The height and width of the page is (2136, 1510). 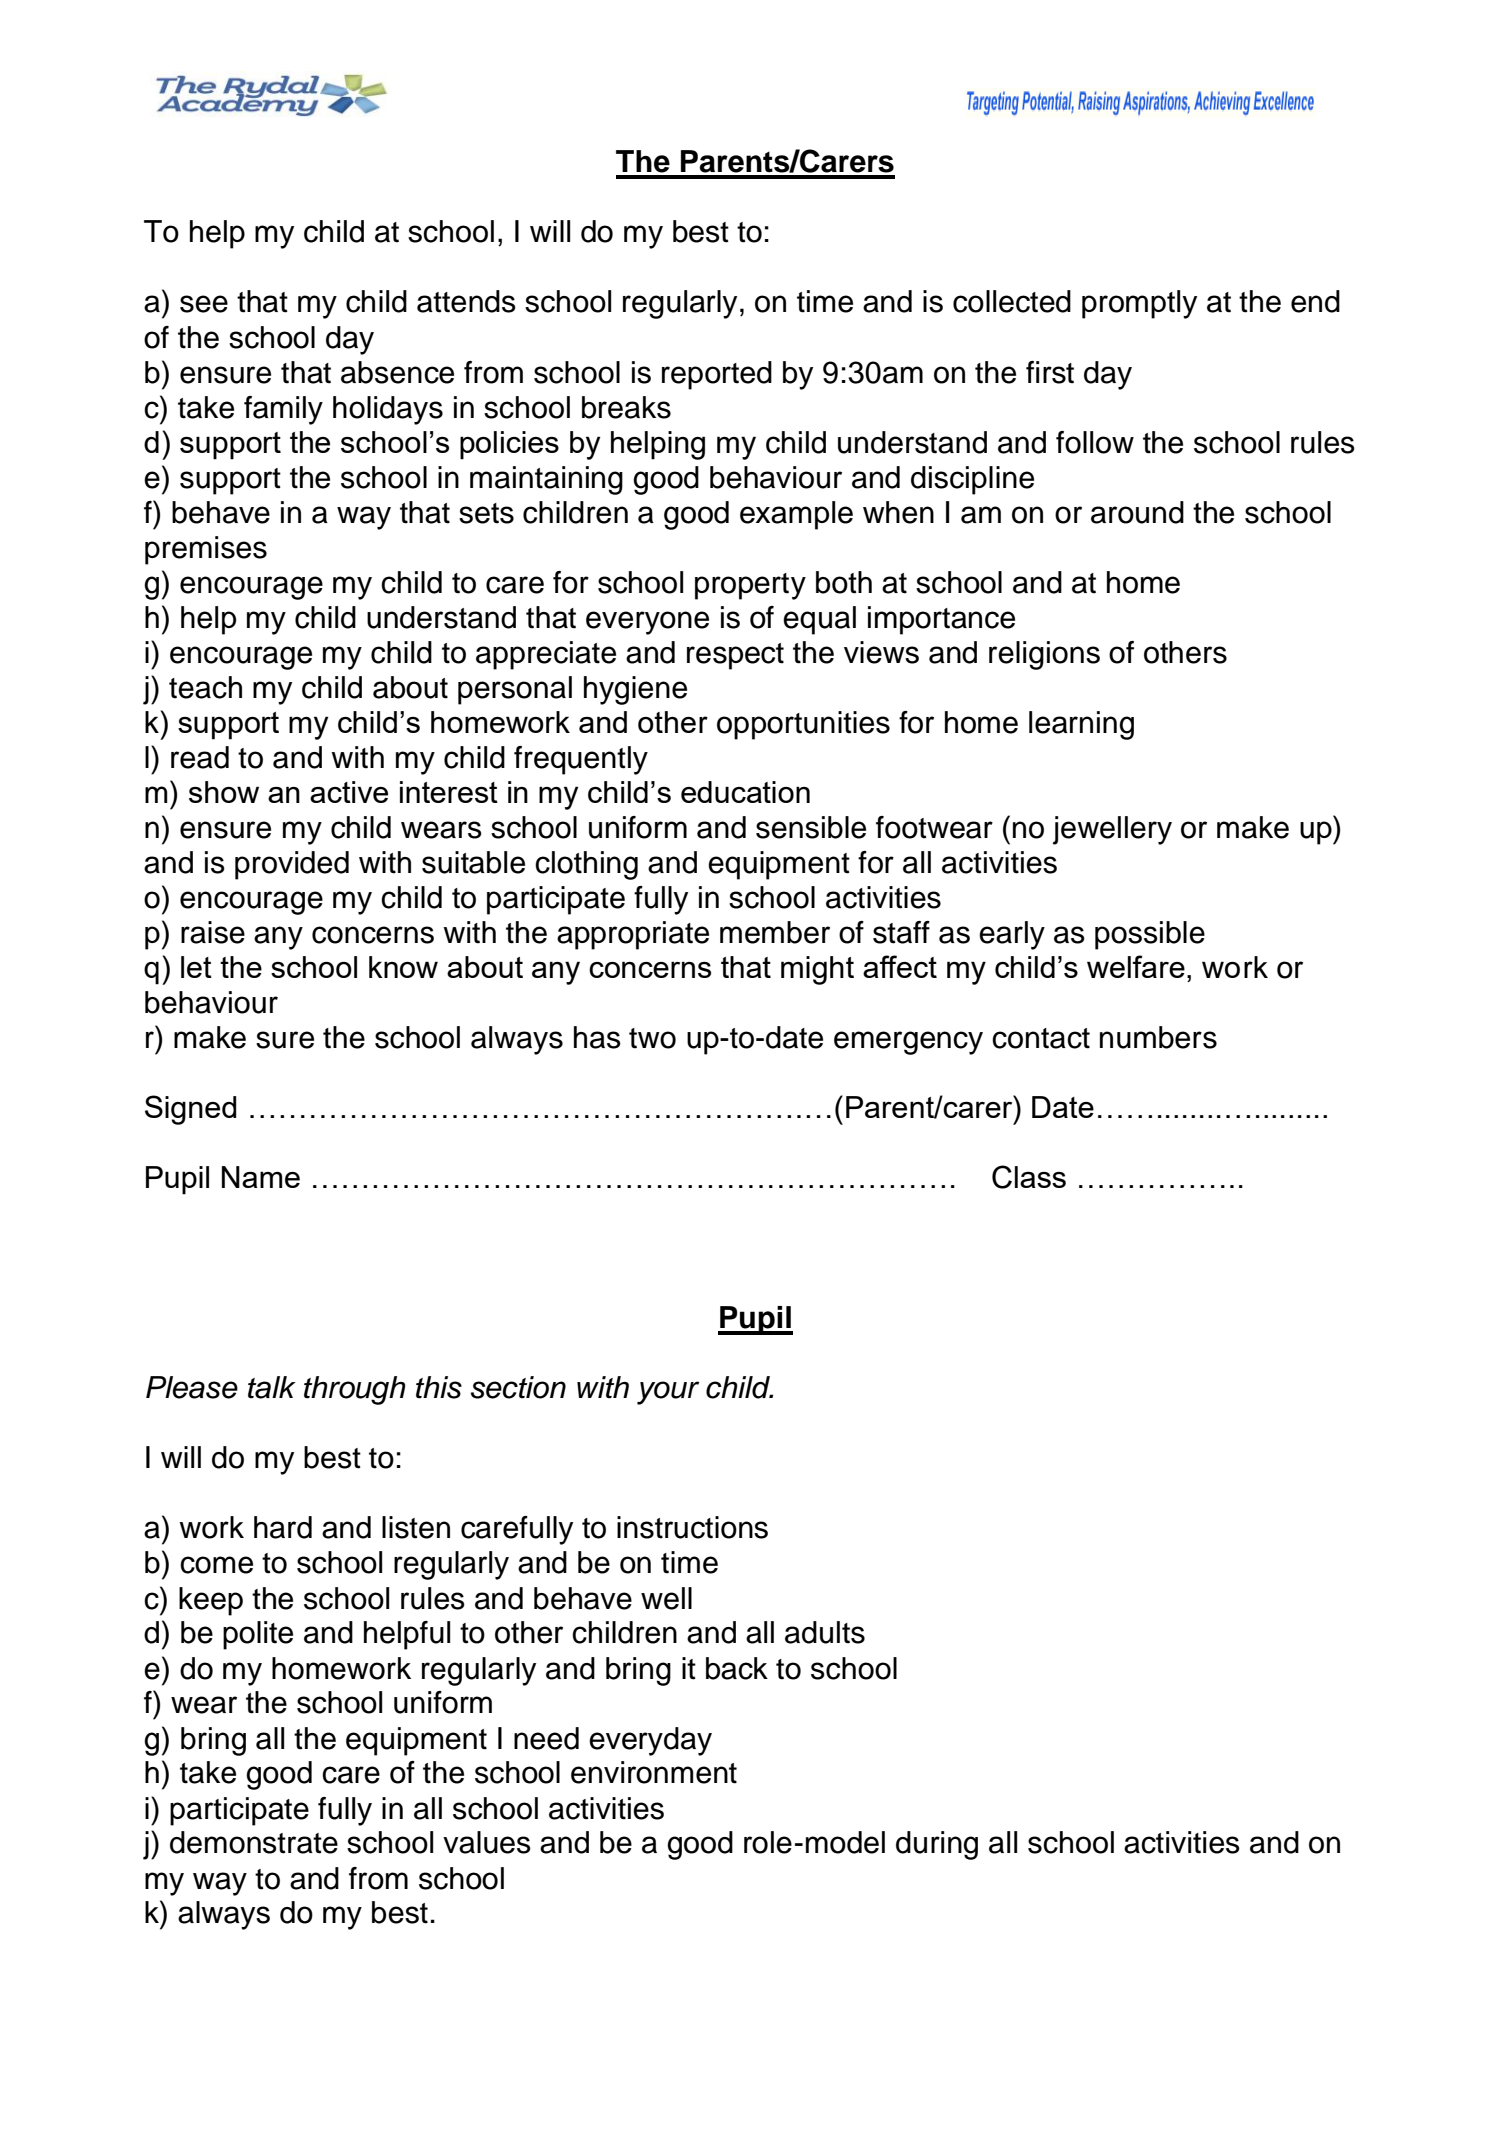 I want to click on reported, so click(x=717, y=375).
